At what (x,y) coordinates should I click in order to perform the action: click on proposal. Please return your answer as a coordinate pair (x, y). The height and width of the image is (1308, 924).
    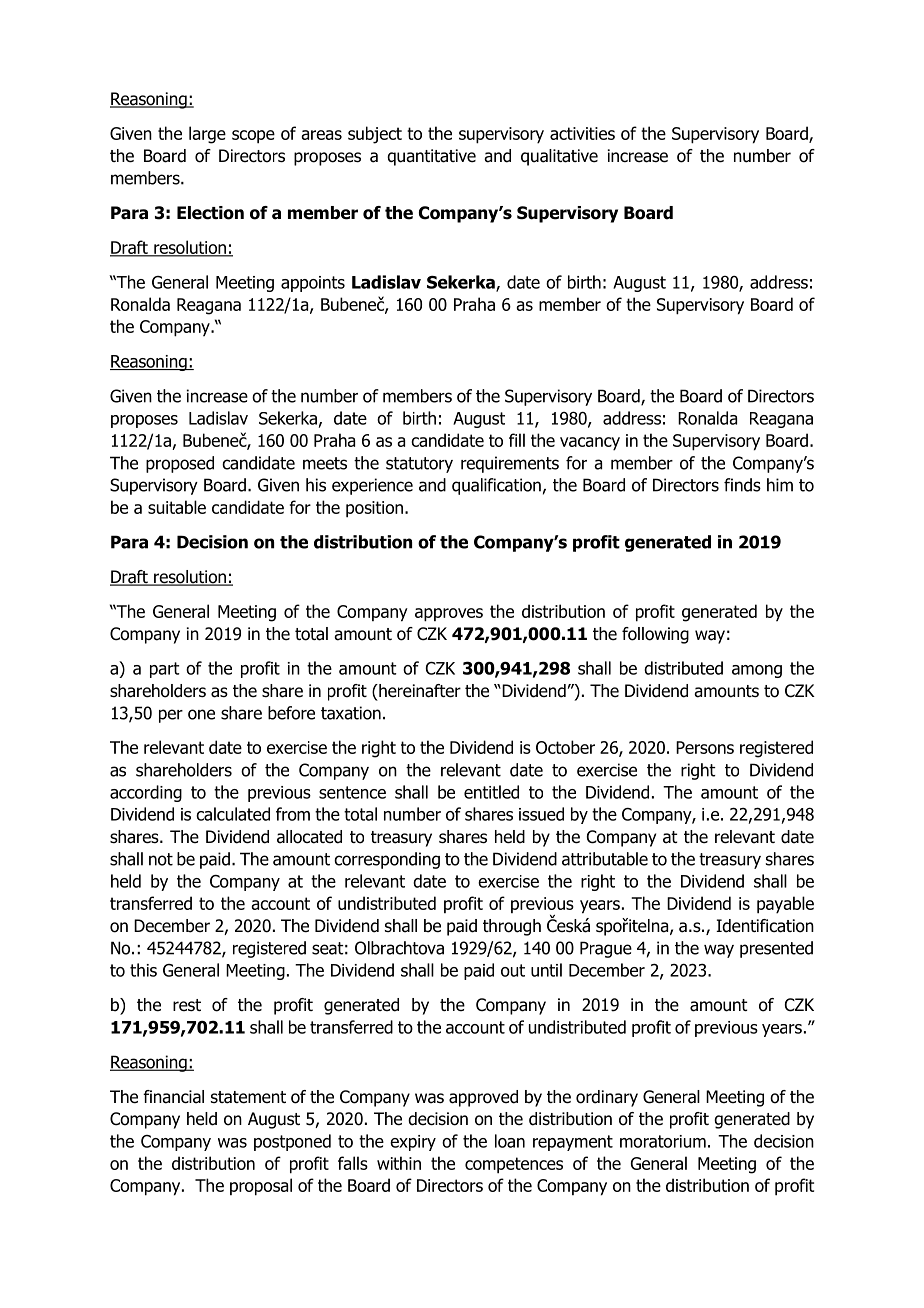
    Looking at the image, I should click on (261, 1187).
